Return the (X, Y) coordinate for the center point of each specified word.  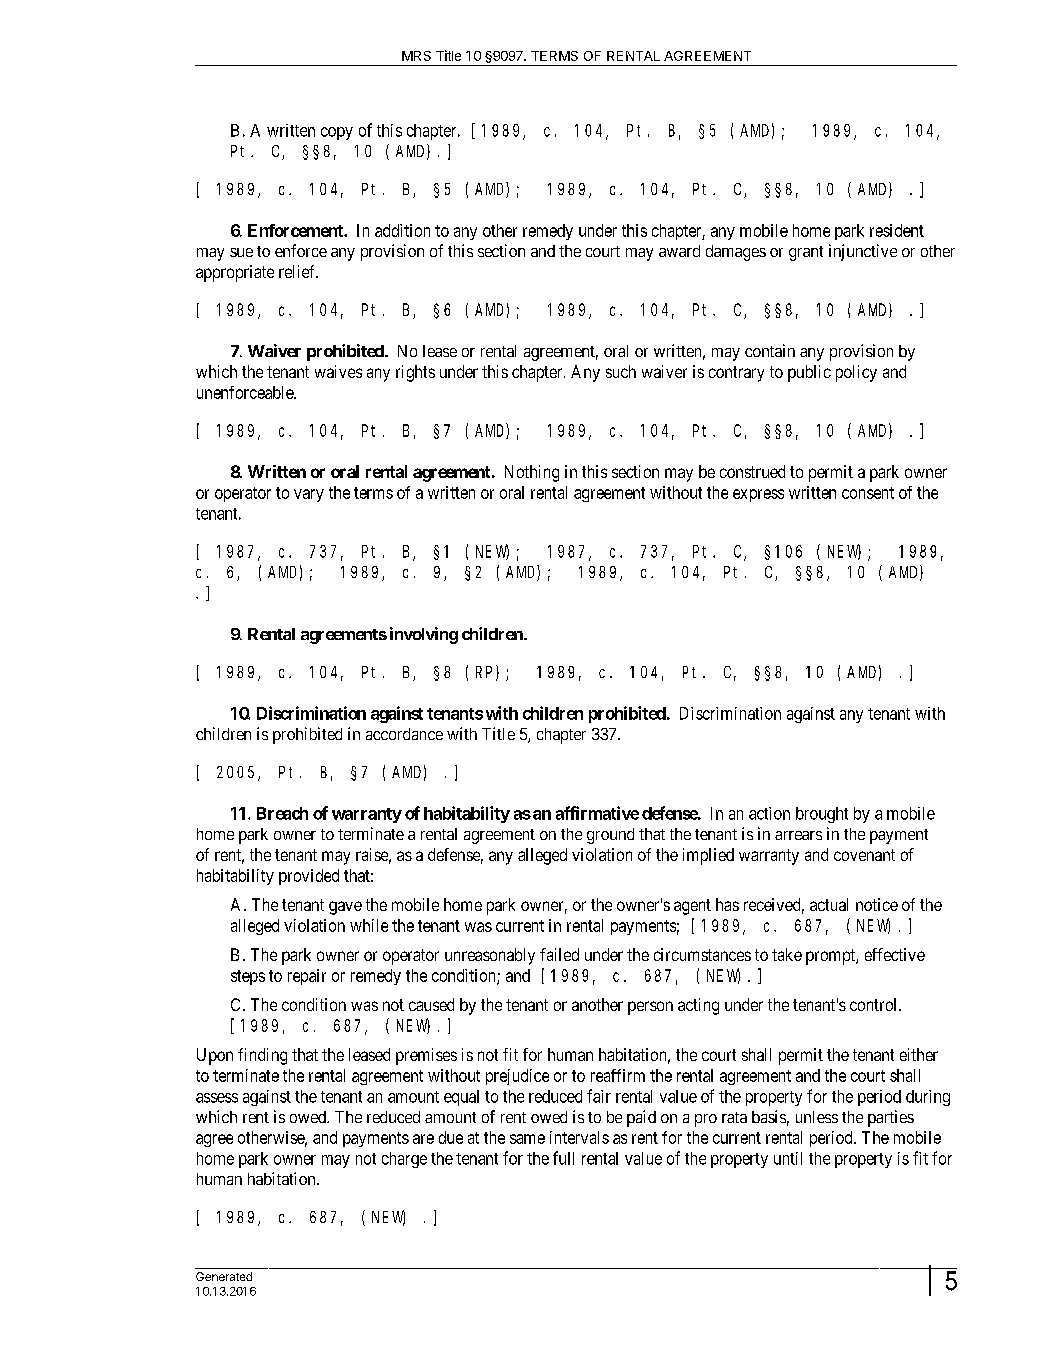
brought (822, 815)
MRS (416, 56)
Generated (224, 1276)
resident (897, 230)
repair (307, 977)
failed (559, 954)
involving (424, 635)
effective (895, 954)
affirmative (597, 813)
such (621, 371)
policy (856, 373)
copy (337, 133)
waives (338, 371)
